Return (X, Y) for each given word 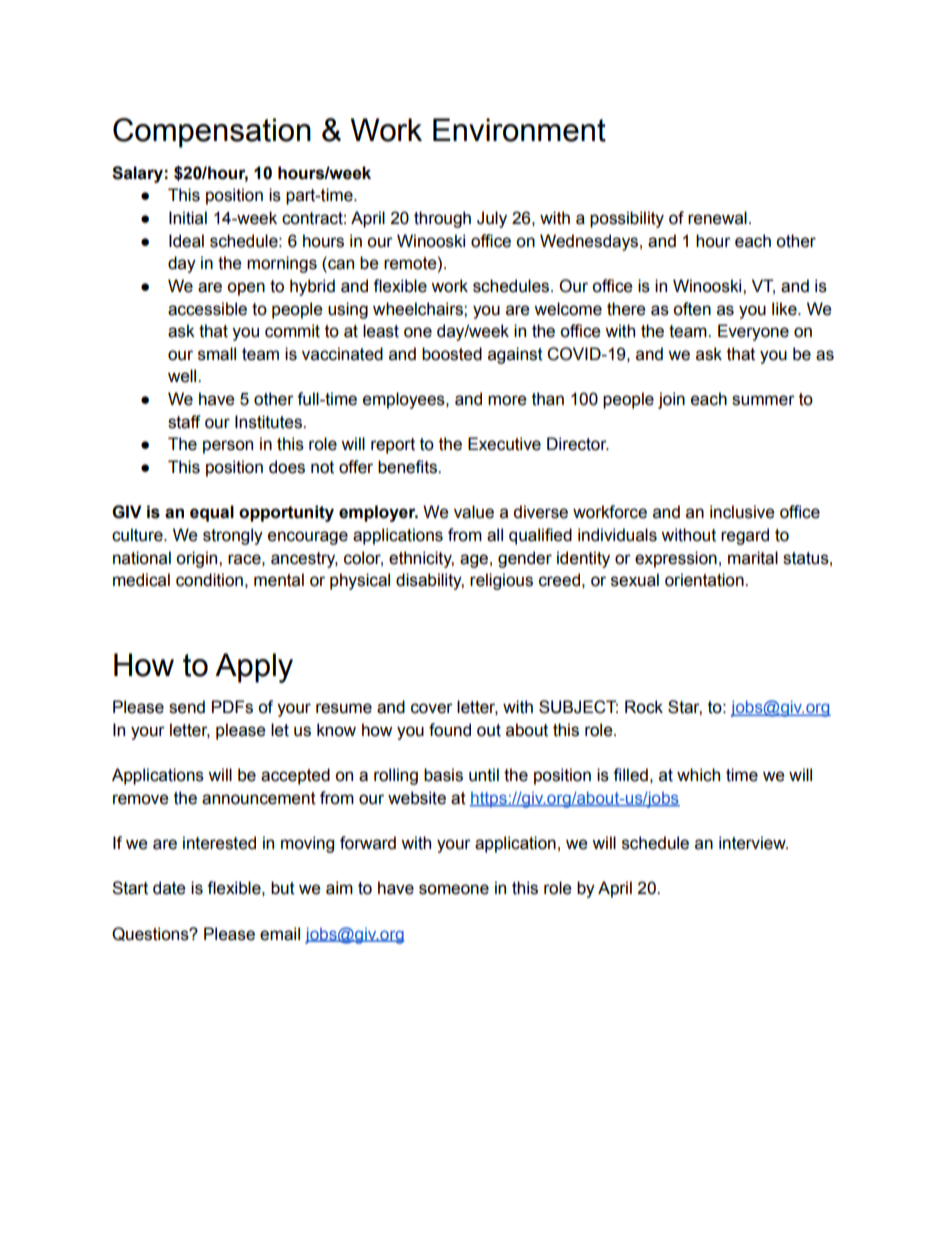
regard (745, 536)
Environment (519, 130)
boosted (452, 354)
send (187, 707)
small (217, 354)
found (450, 730)
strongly (233, 536)
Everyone (753, 332)
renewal (717, 218)
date (169, 888)
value (474, 512)
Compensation (212, 133)
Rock (644, 707)
